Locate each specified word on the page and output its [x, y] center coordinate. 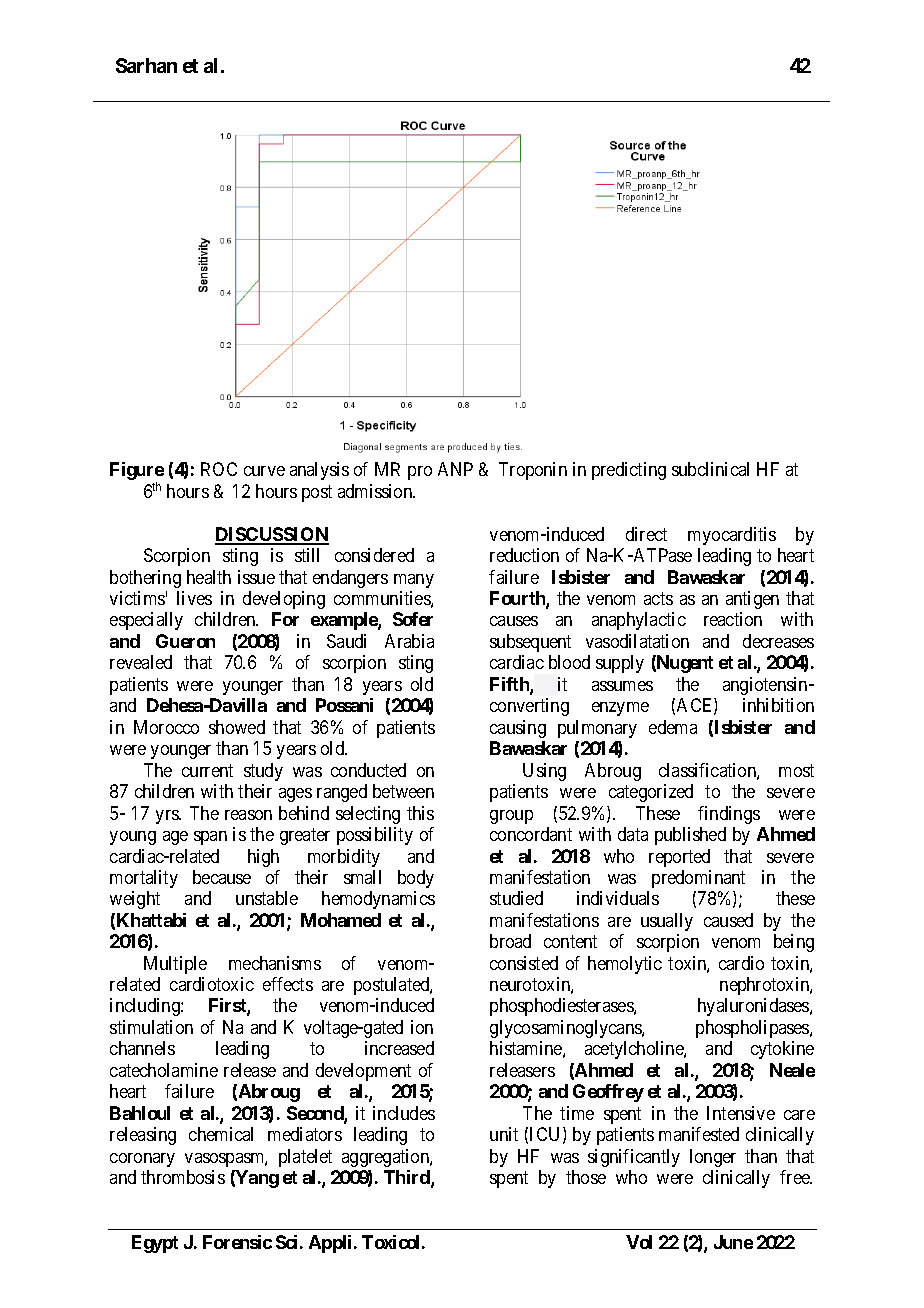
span [210, 838]
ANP [455, 469]
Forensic [237, 1242]
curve [264, 471]
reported [679, 858]
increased [399, 1048]
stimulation [151, 1027]
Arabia [409, 641]
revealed [141, 662]
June [733, 1242]
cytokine [782, 1050]
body [416, 879]
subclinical [710, 469]
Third [408, 1178]
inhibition [778, 705]
